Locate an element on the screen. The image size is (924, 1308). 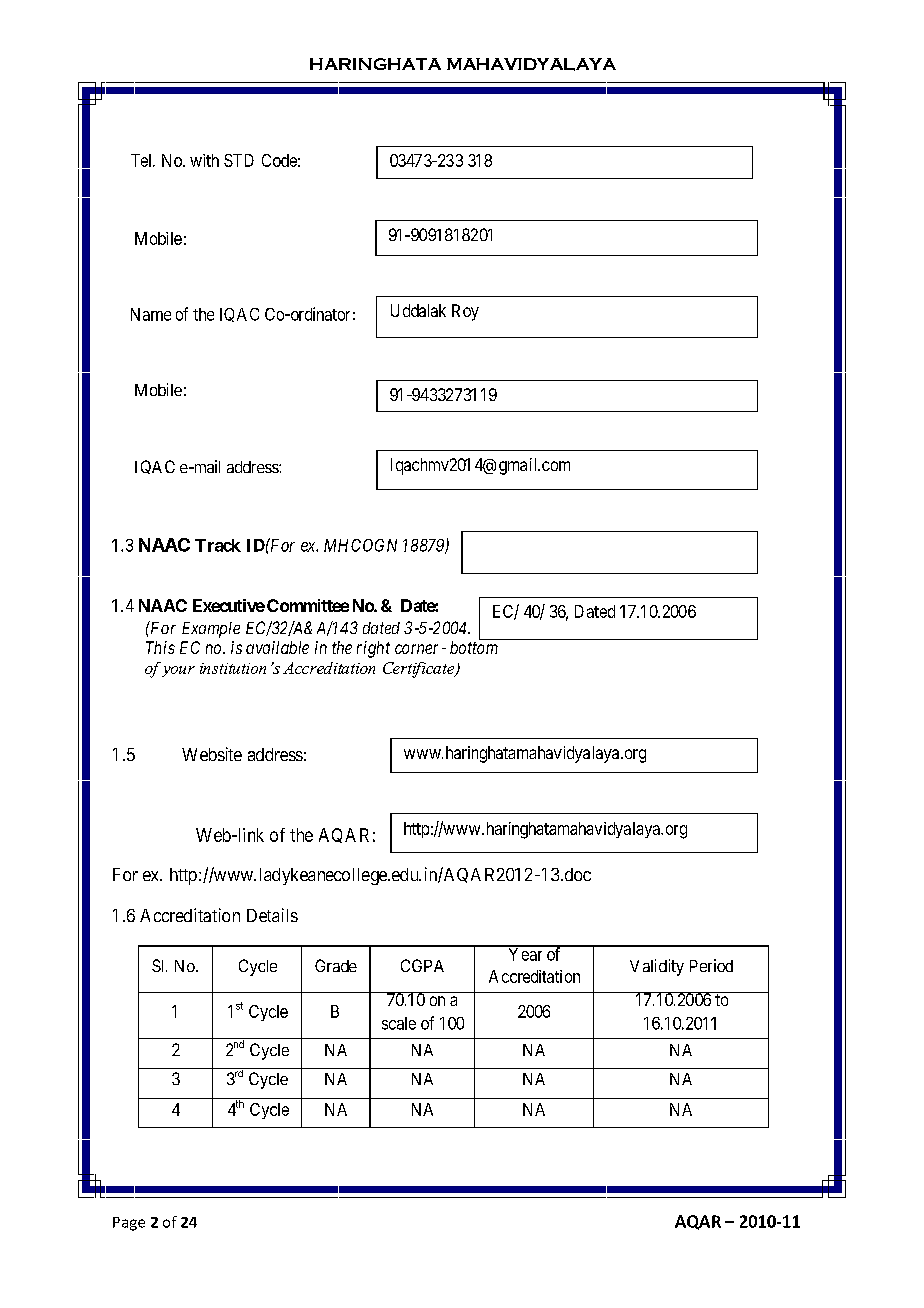
Roy is located at coordinates (465, 312).
